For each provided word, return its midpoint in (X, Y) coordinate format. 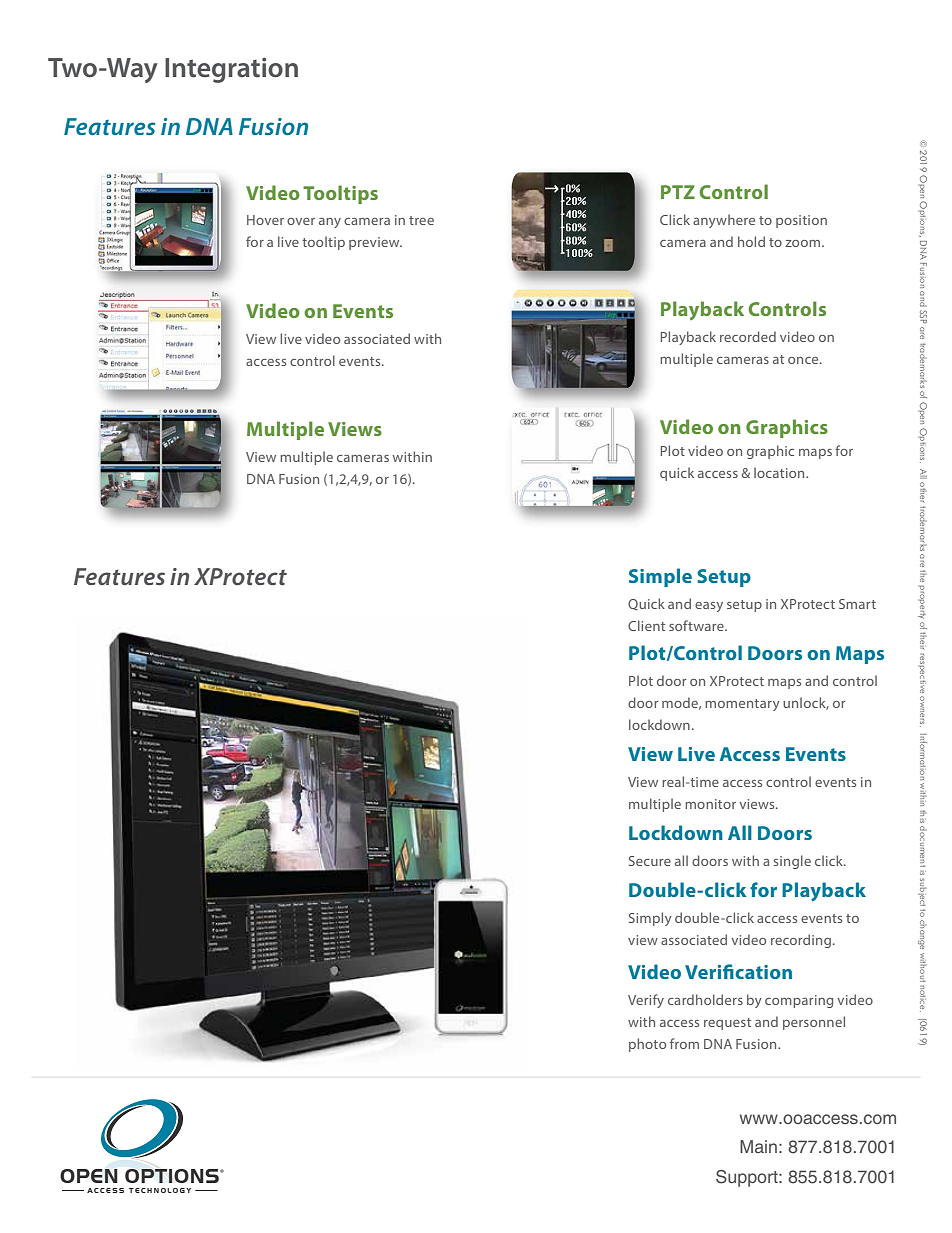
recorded (748, 336)
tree (421, 220)
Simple (660, 577)
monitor (710, 804)
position (801, 221)
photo (647, 1045)
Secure (650, 861)
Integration (231, 70)
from (684, 1043)
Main (758, 1146)
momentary (742, 705)
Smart (857, 604)
